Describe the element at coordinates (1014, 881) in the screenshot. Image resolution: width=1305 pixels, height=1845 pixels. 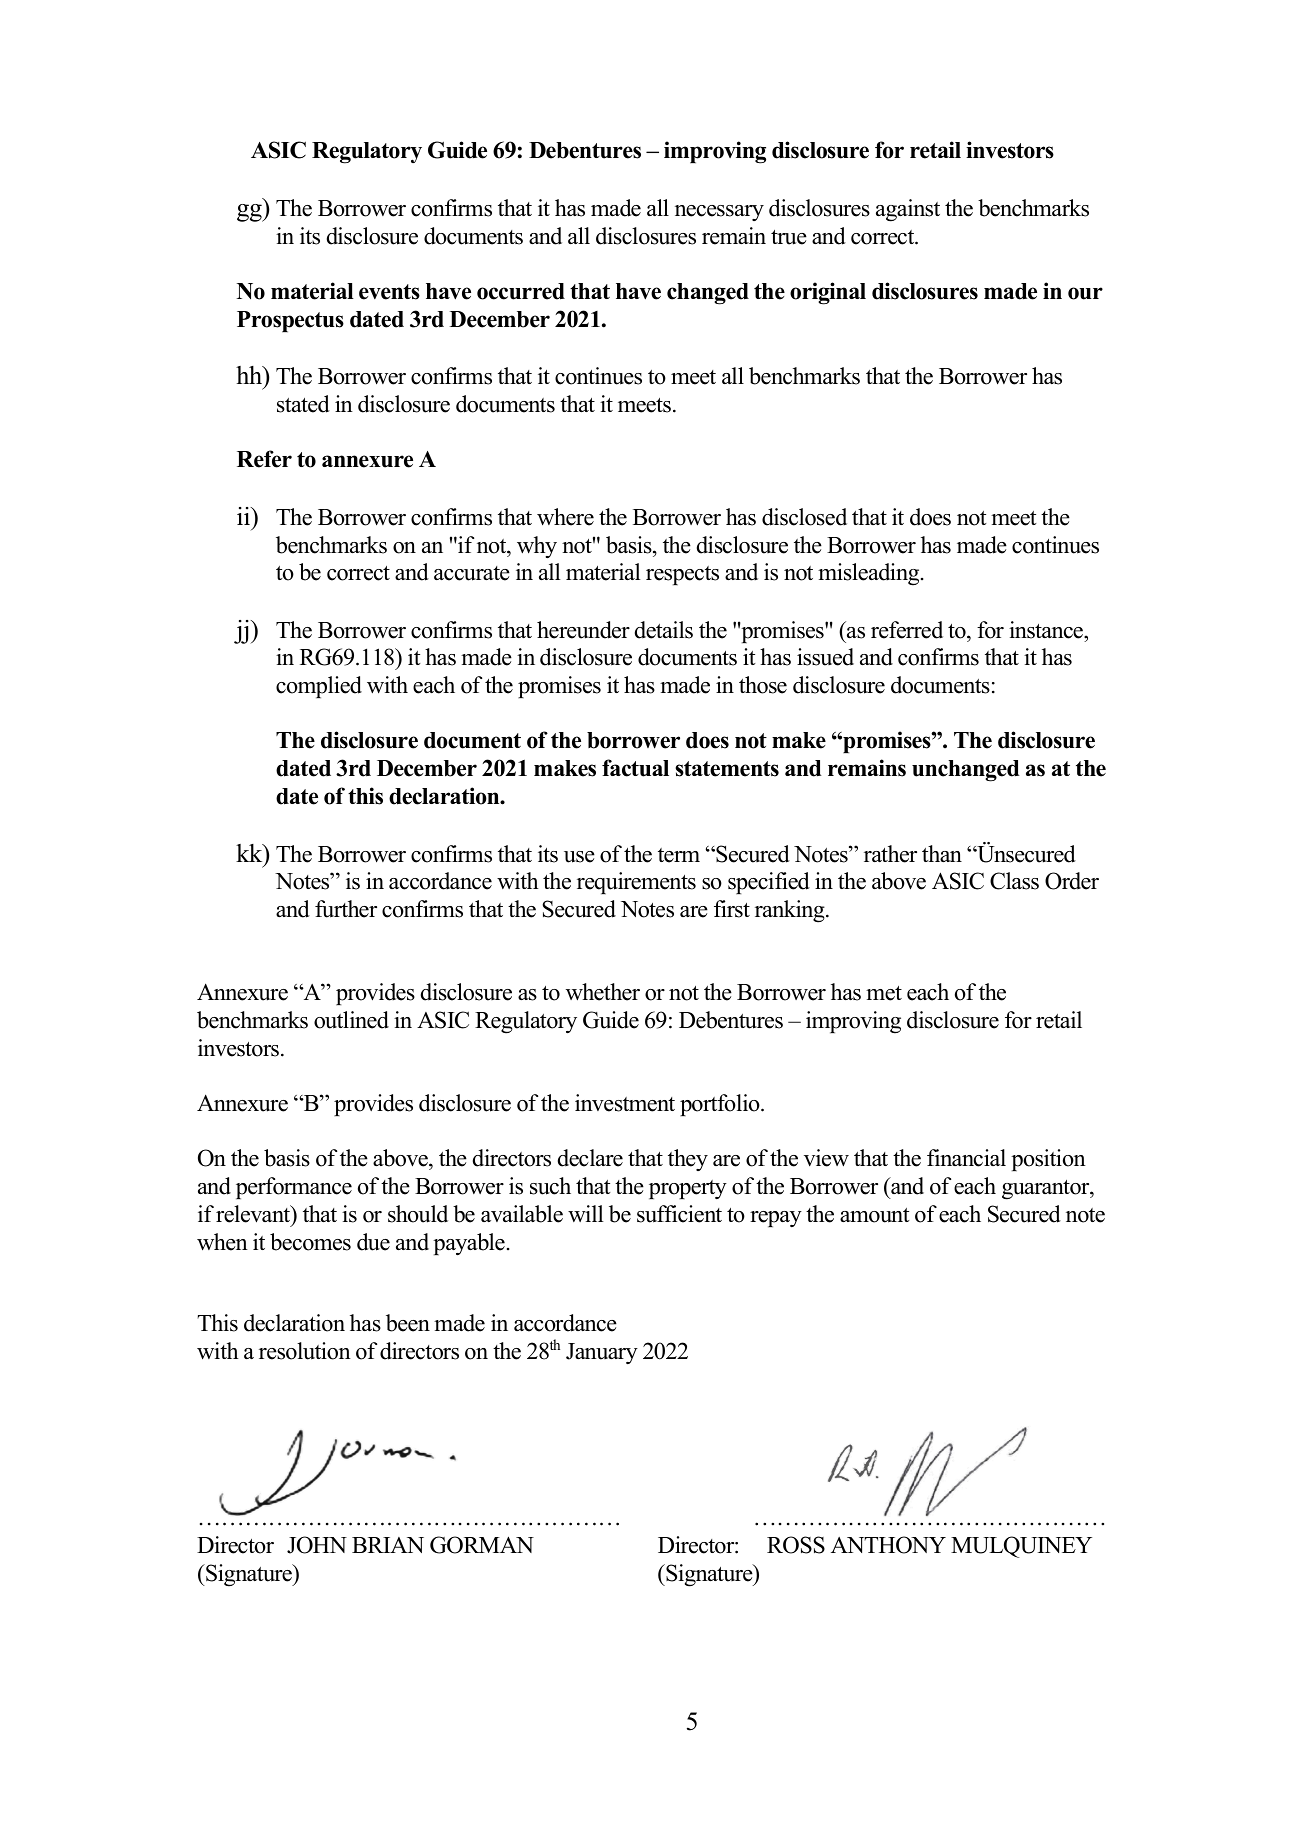
I see `Class` at that location.
